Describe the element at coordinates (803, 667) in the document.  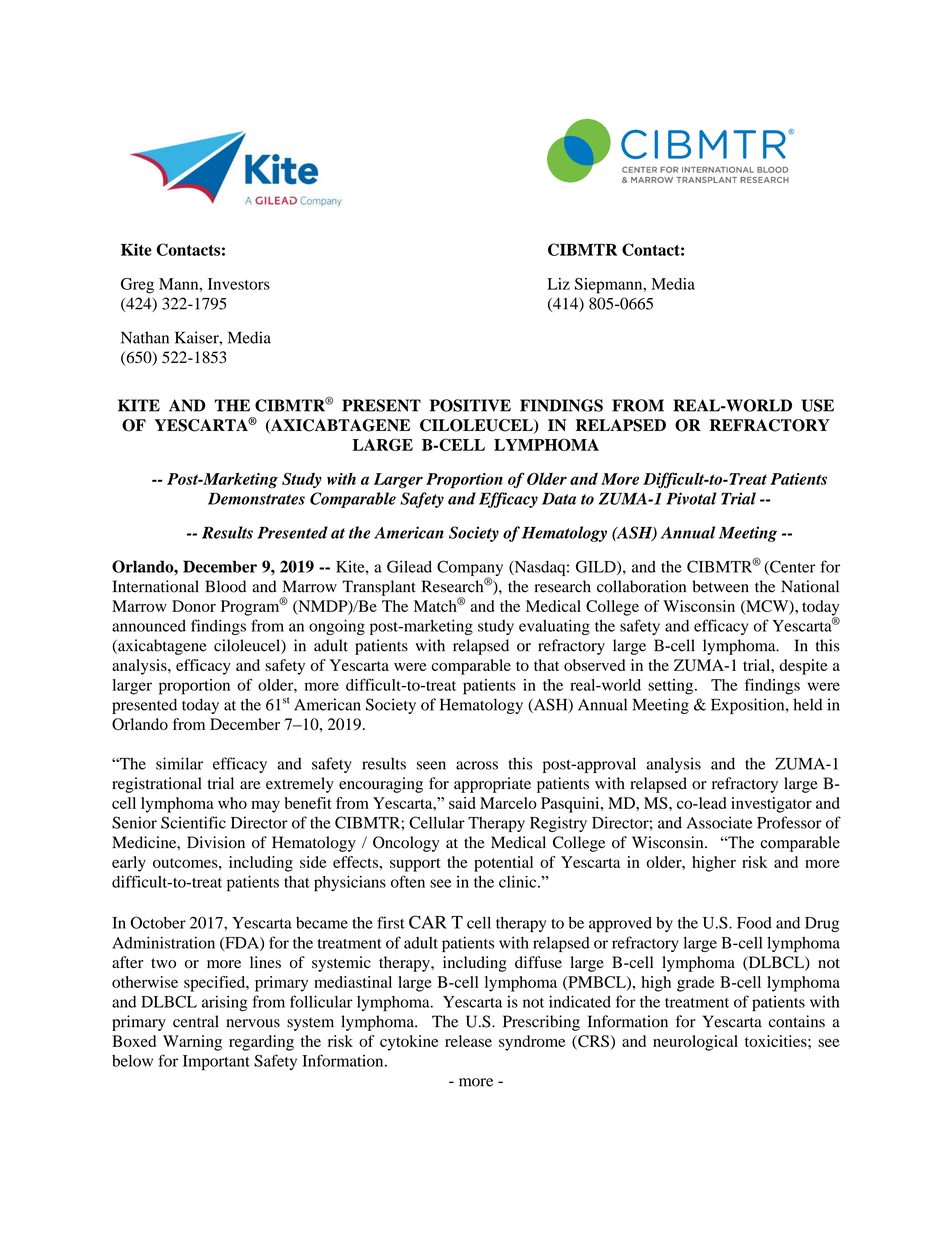
I see `despite` at that location.
